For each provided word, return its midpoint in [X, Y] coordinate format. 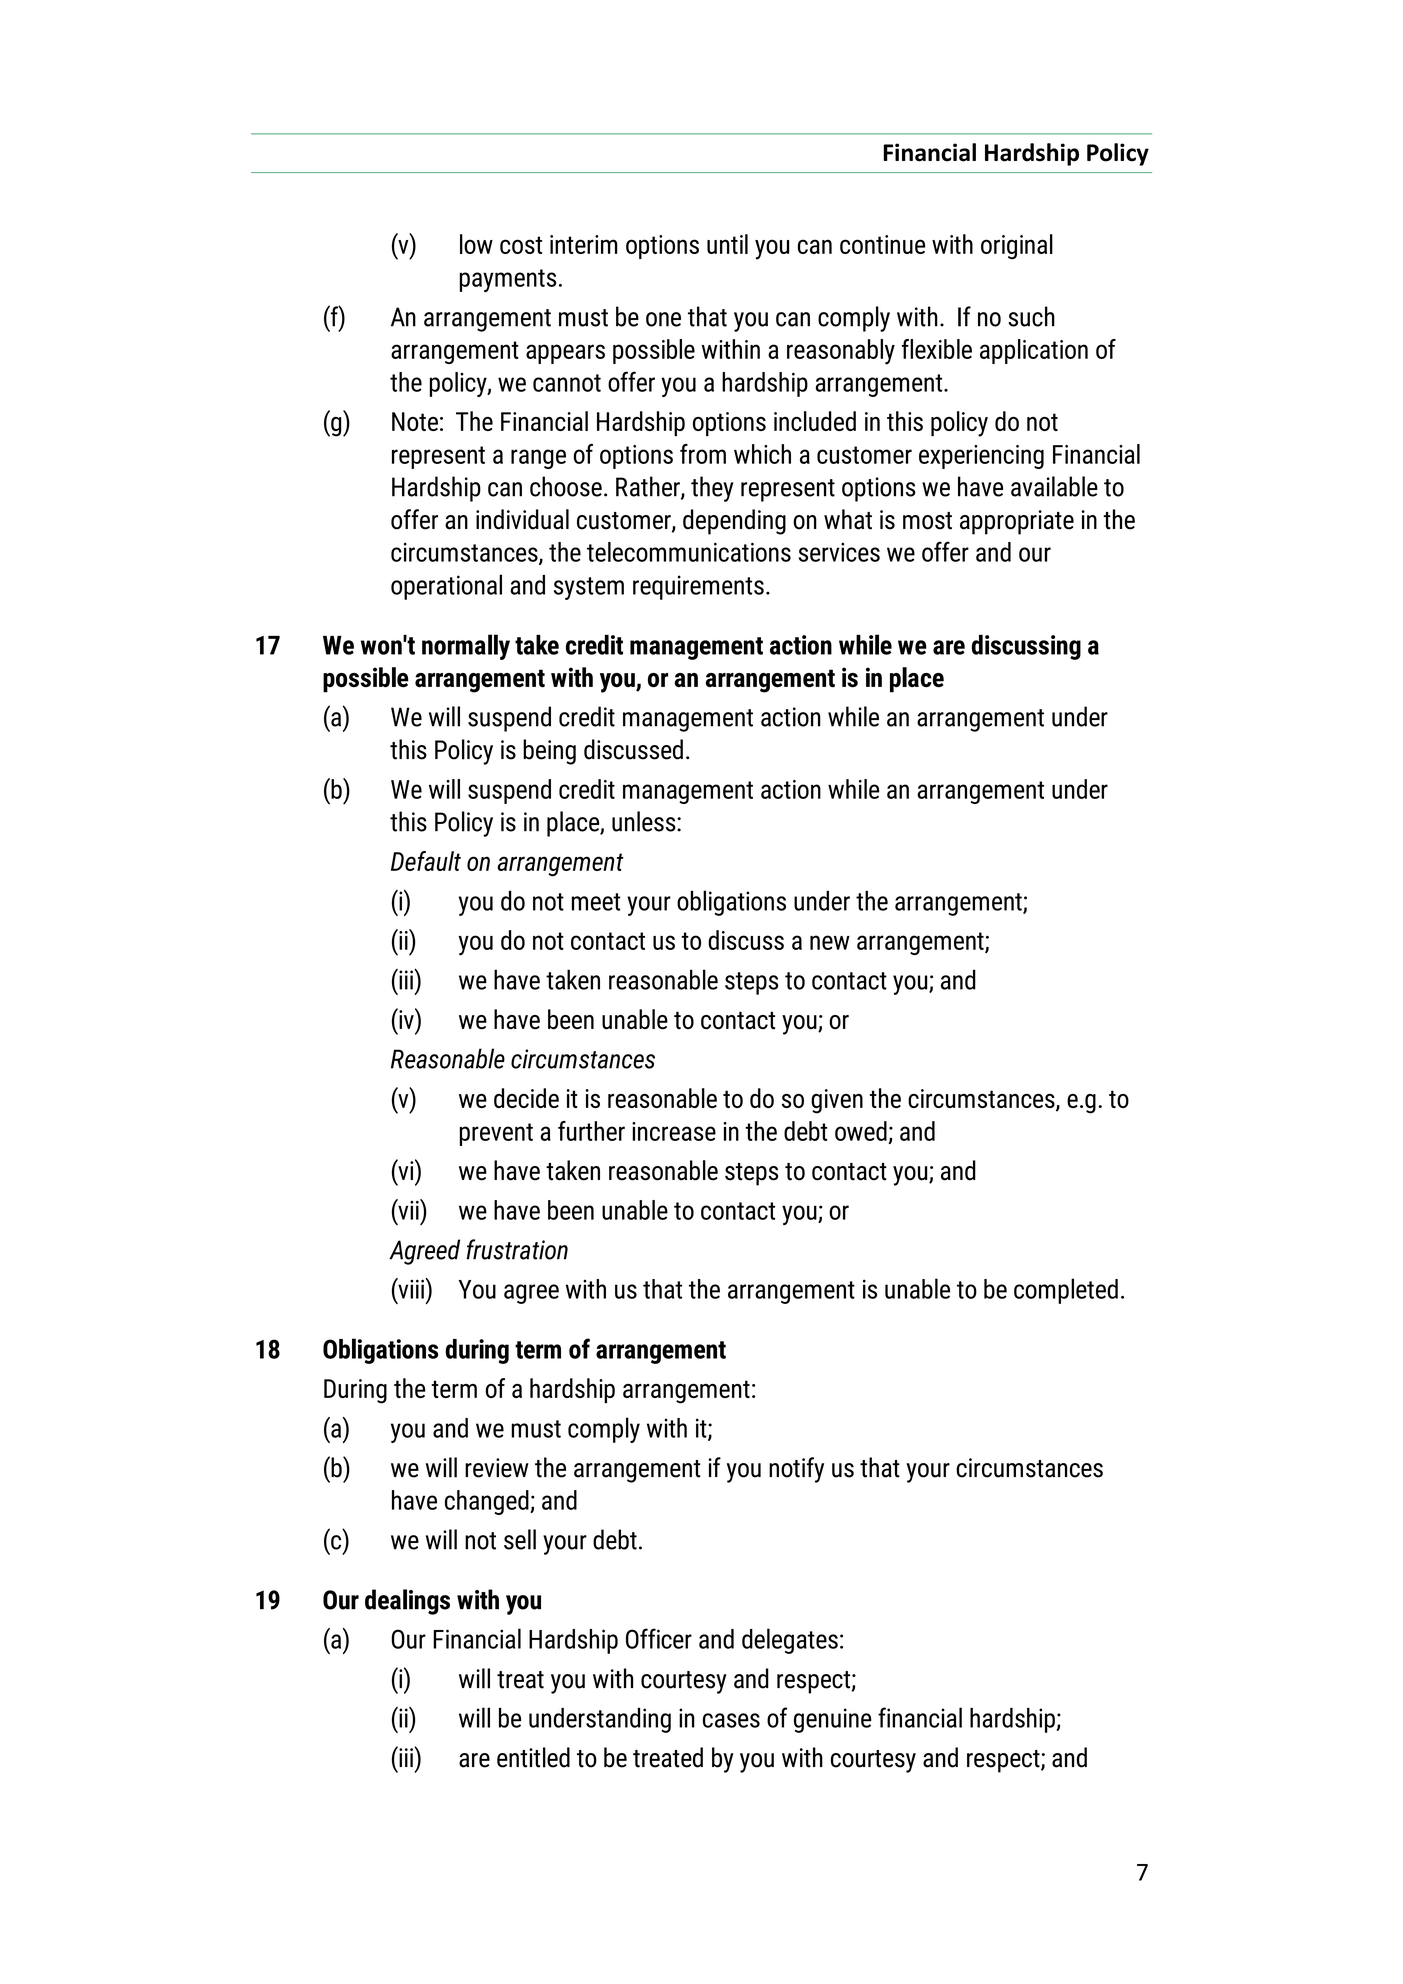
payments [508, 280]
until [727, 244]
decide [526, 1098]
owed [861, 1131]
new [830, 942]
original [1017, 246]
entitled [533, 1757]
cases [731, 1720]
